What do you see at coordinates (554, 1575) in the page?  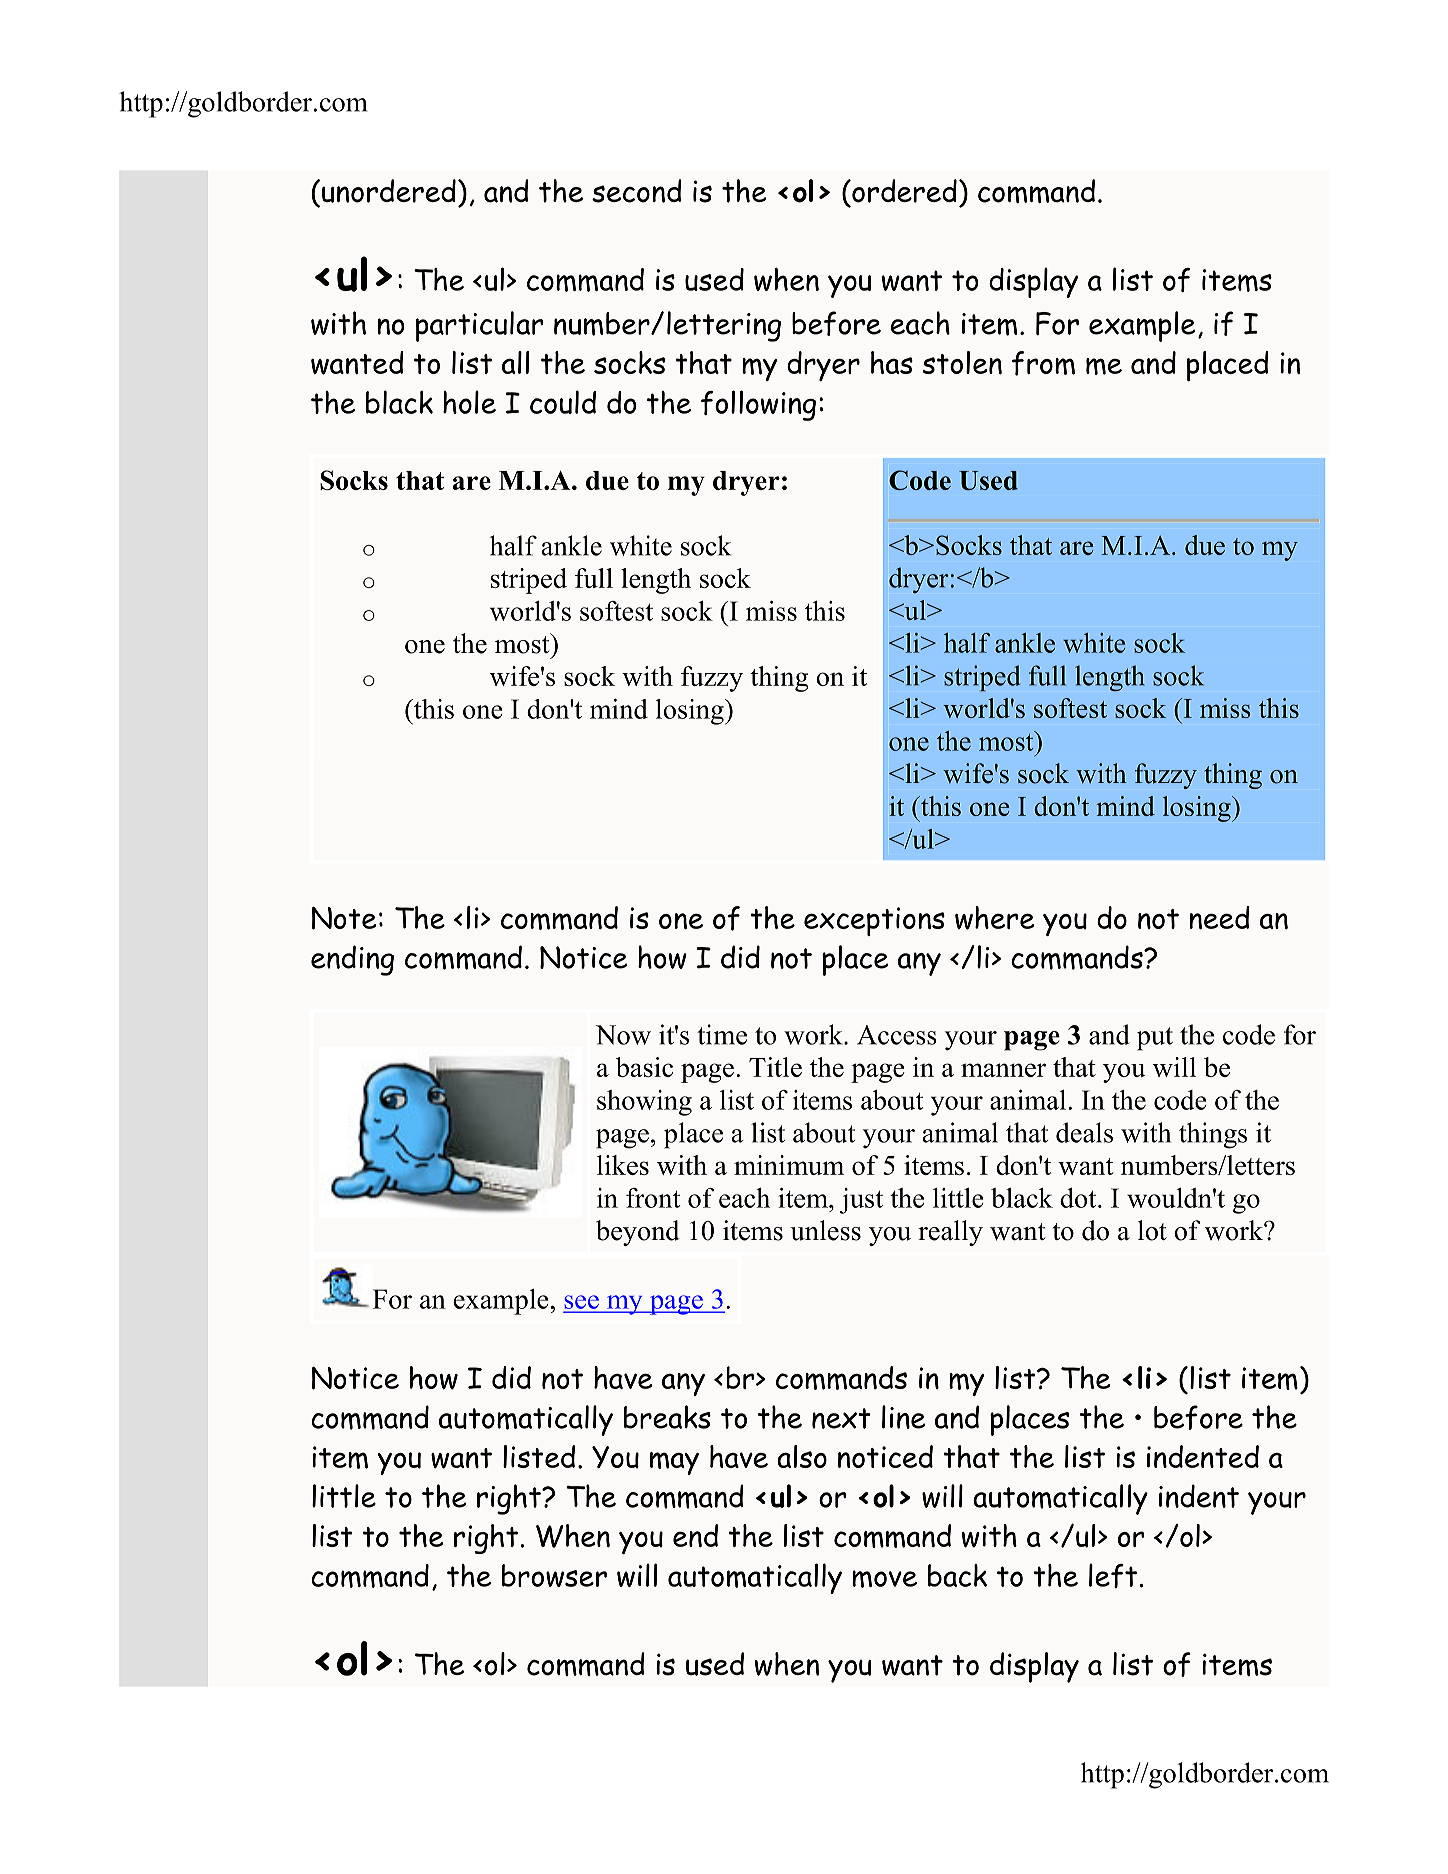 I see `browser` at bounding box center [554, 1575].
